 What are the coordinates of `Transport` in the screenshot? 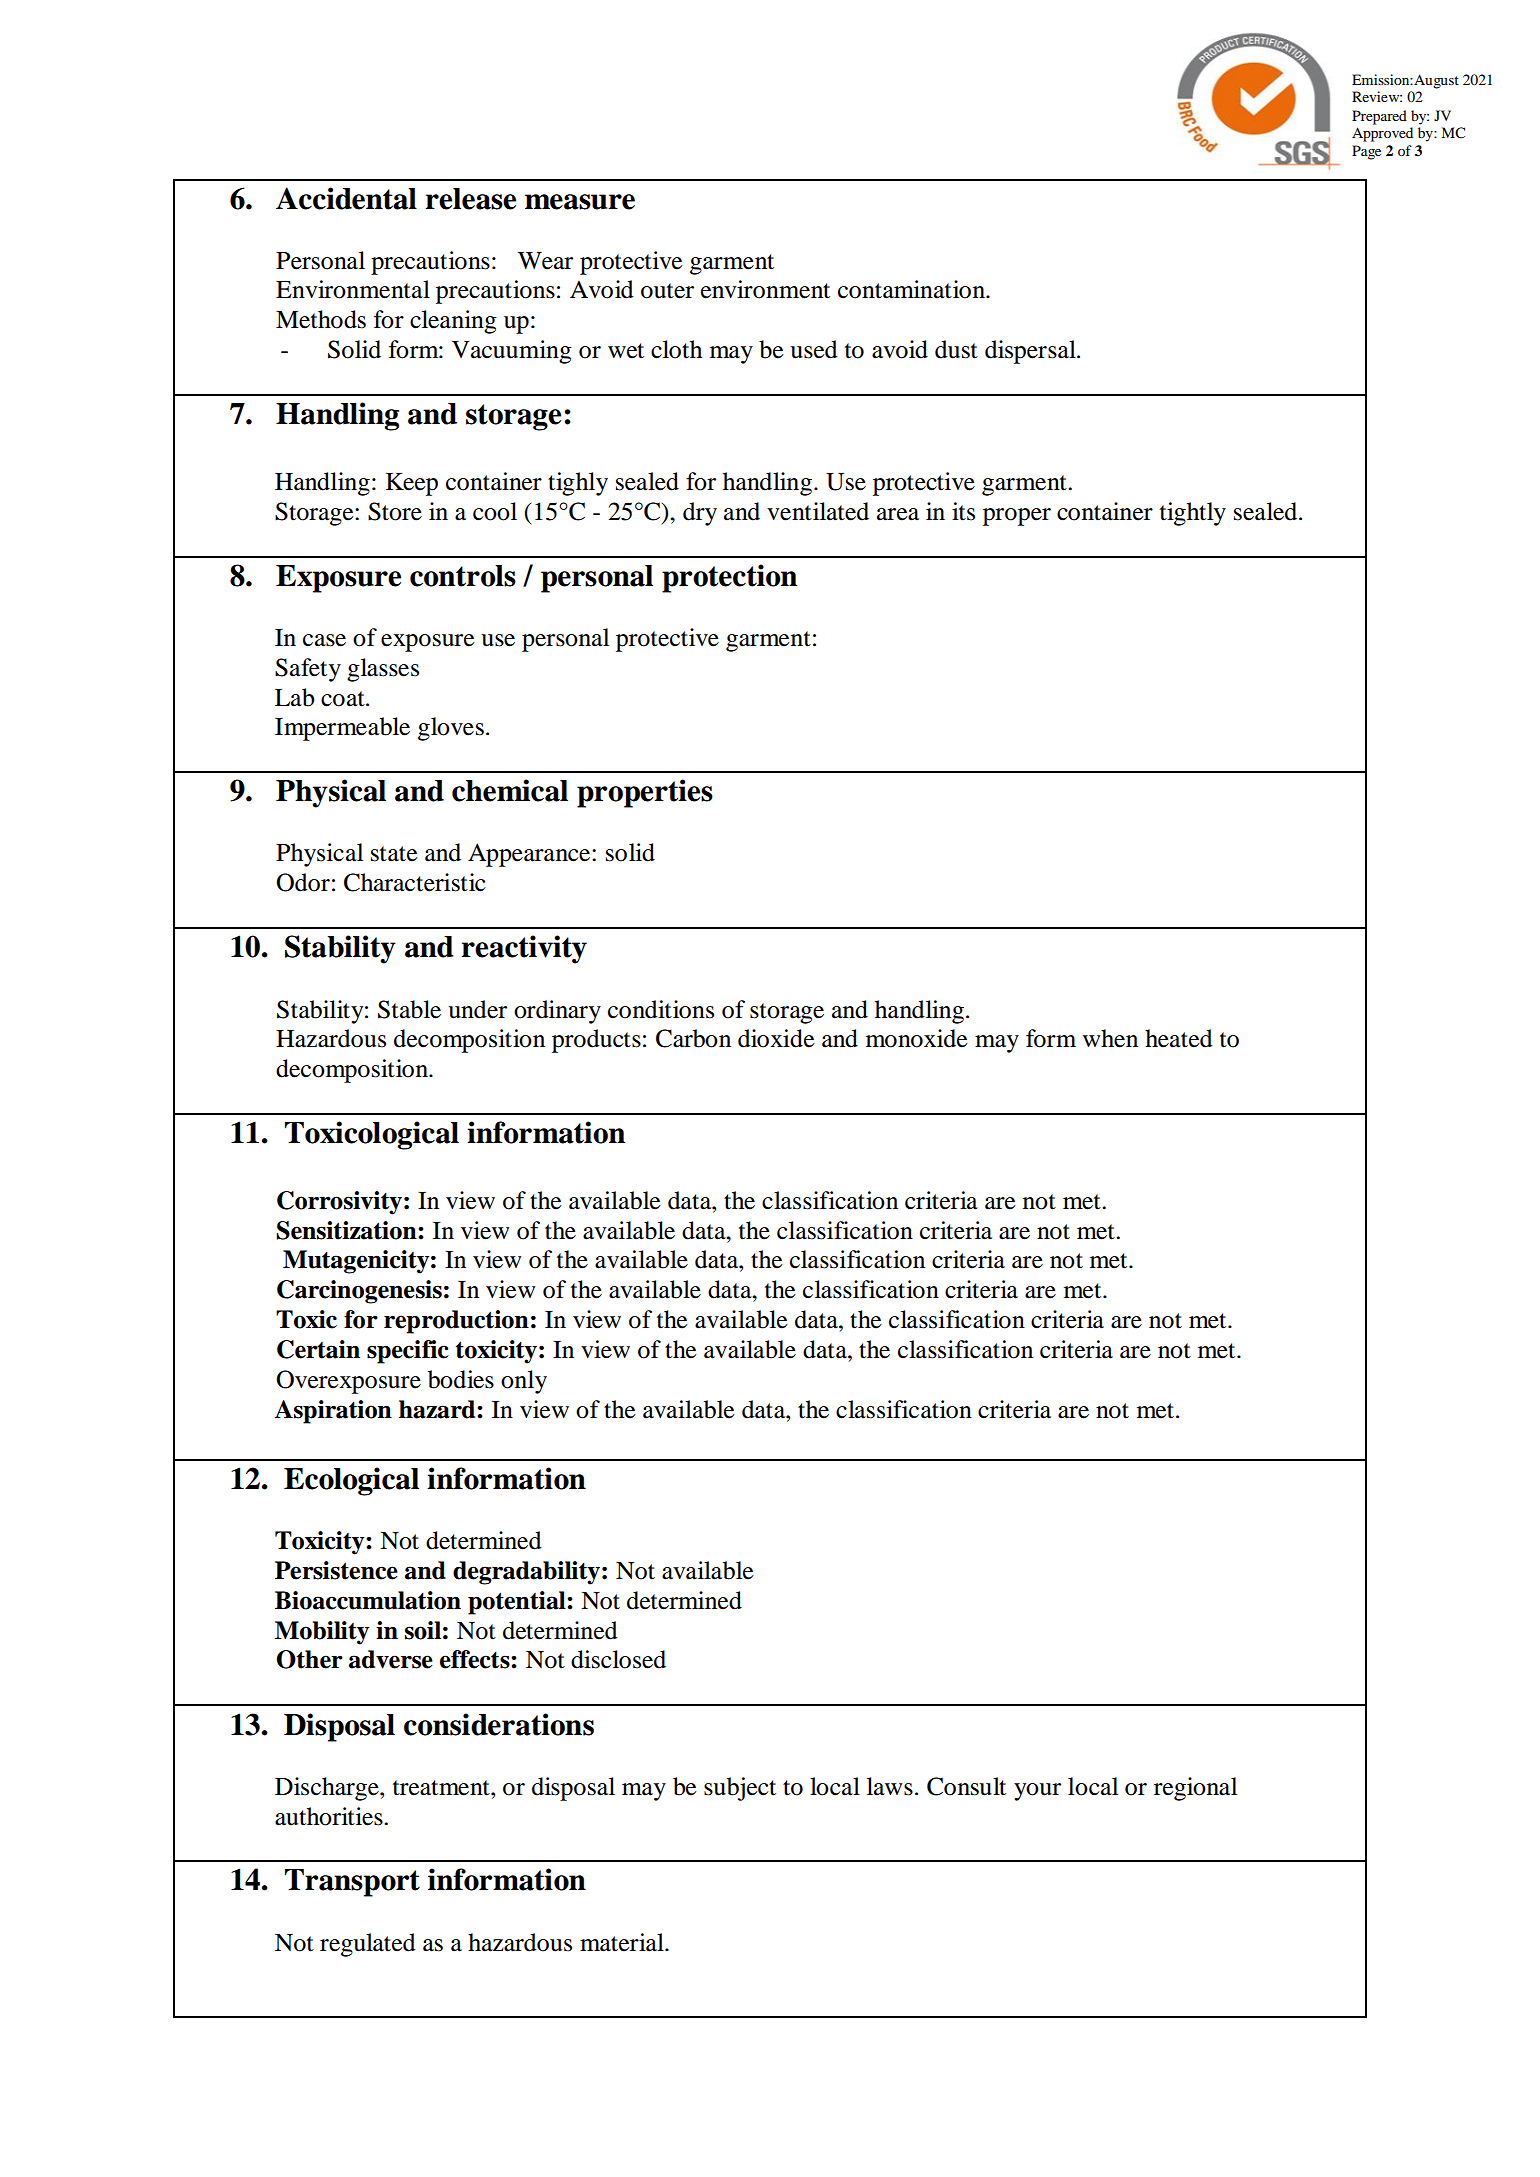 It's located at (352, 1883).
